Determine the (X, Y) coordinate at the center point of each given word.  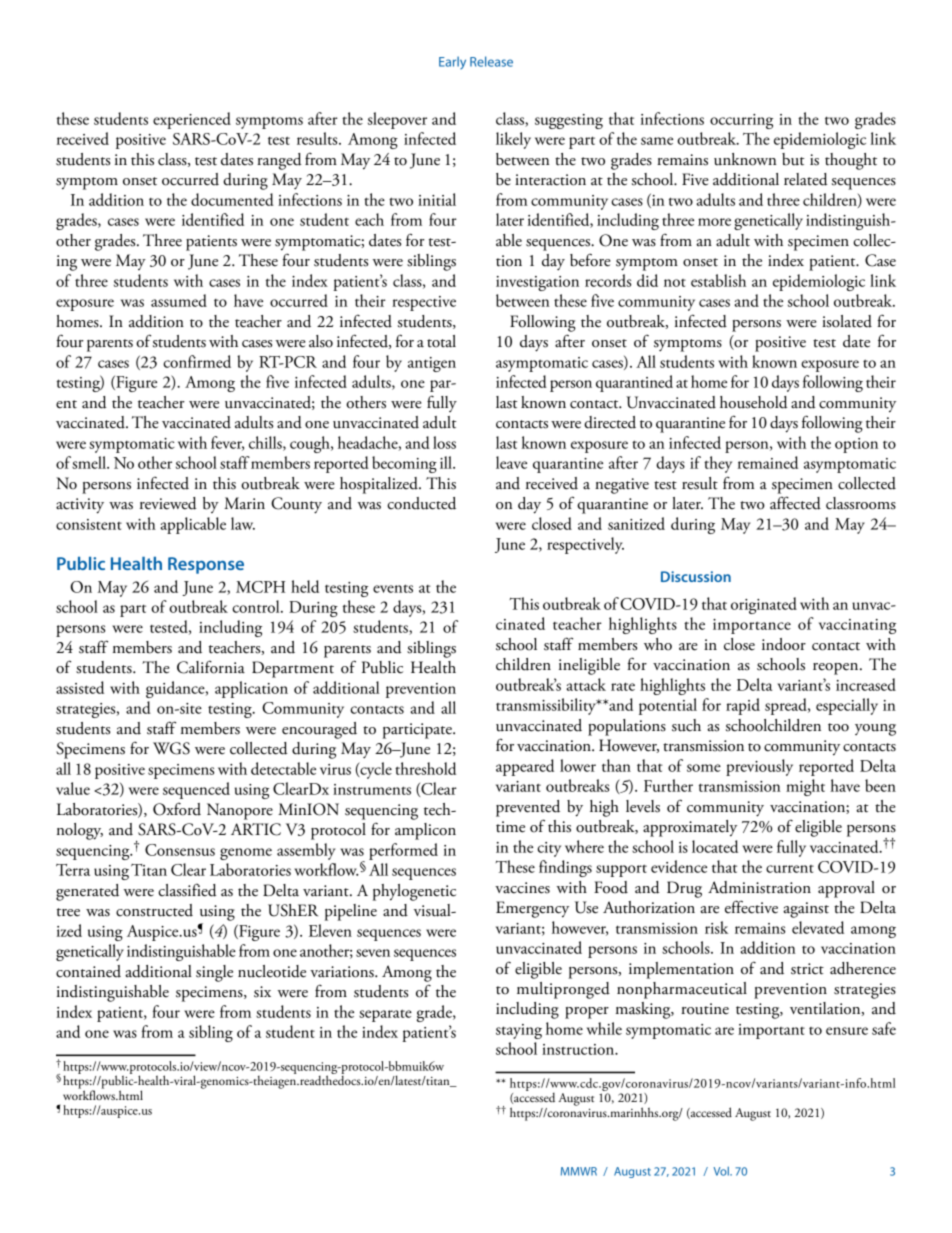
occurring (741, 121)
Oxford (177, 809)
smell (90, 462)
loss (444, 442)
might (805, 787)
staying (519, 1031)
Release (491, 61)
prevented (528, 808)
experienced (192, 120)
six (262, 992)
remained (768, 462)
